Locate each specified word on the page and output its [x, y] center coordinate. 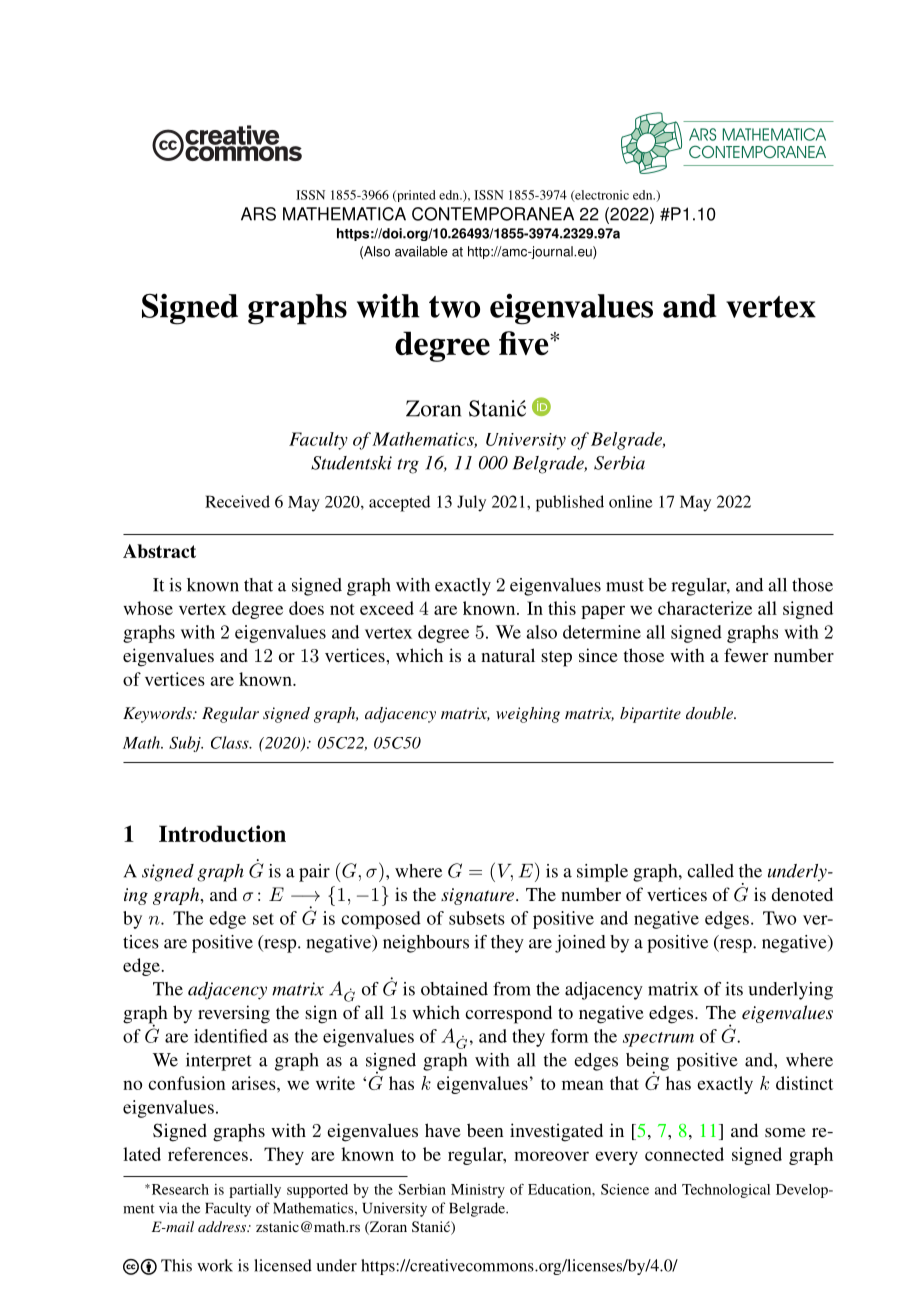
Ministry [478, 1191]
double [711, 713]
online [630, 501]
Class [231, 742]
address [223, 1226]
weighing [528, 715]
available [421, 251]
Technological [726, 1191]
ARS [258, 214]
